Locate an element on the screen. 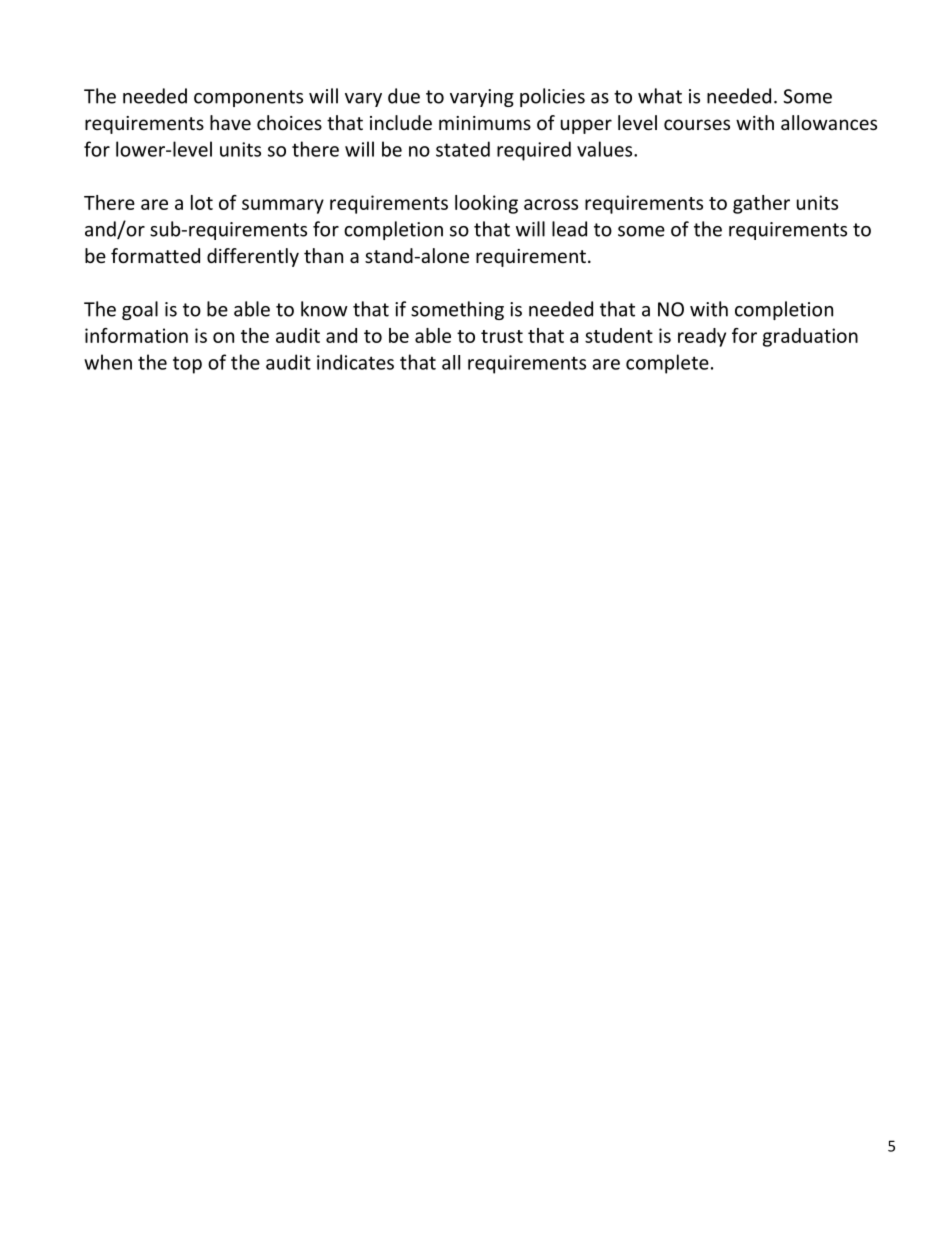  due is located at coordinates (404, 96).
